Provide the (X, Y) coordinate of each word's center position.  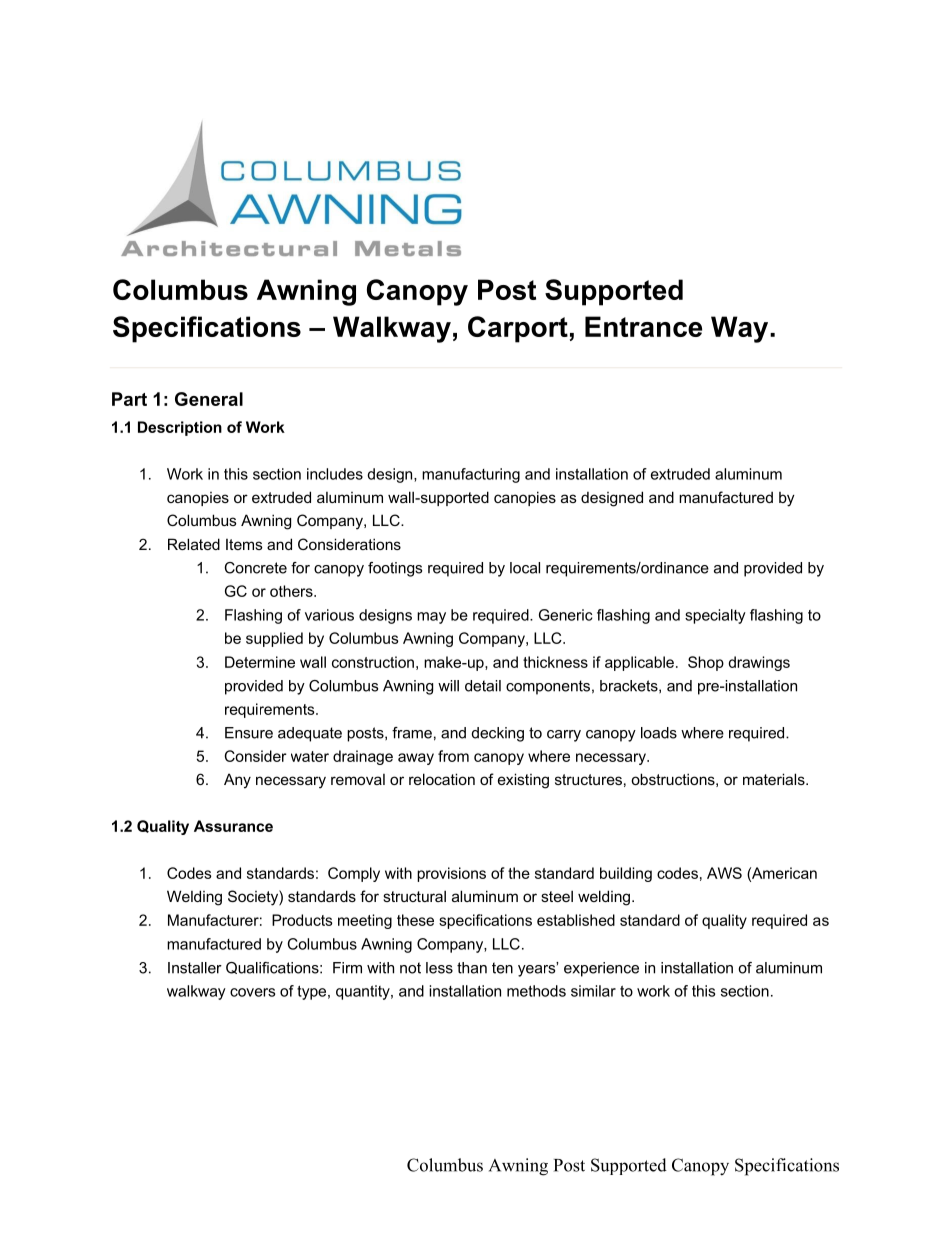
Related (194, 544)
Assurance (233, 826)
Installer (195, 968)
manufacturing (471, 475)
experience (601, 969)
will (448, 686)
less (439, 968)
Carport (518, 329)
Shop (706, 663)
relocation (442, 779)
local (525, 568)
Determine (260, 662)
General (209, 399)
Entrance (643, 326)
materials (775, 779)
